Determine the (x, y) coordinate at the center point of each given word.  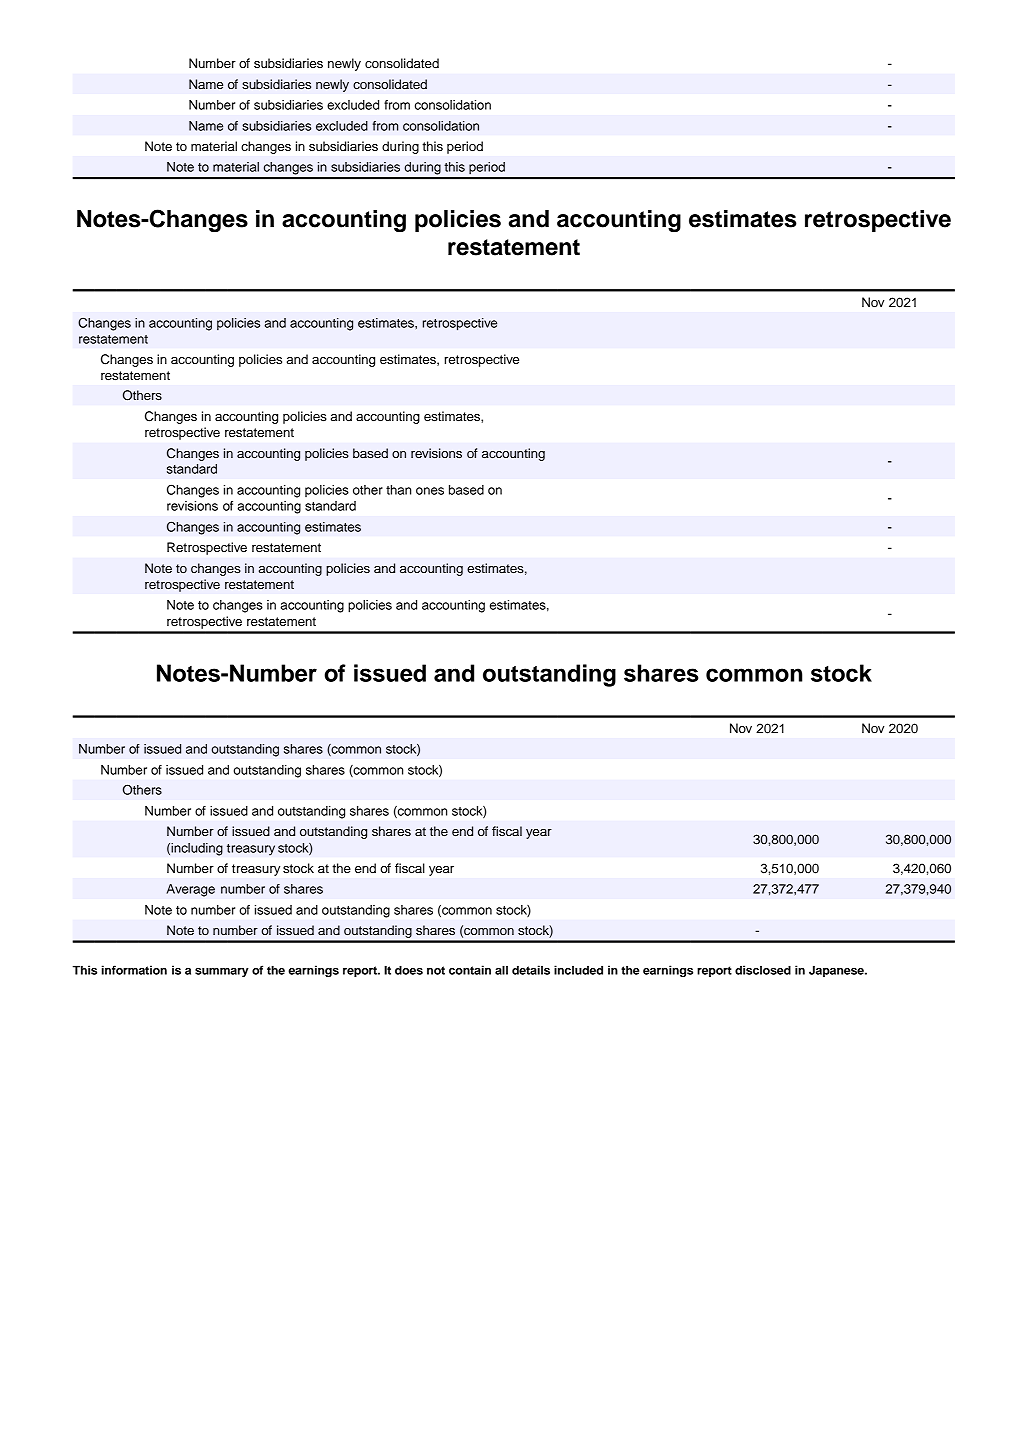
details (531, 970)
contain (470, 970)
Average (190, 890)
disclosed (763, 970)
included (578, 970)
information (134, 970)
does (409, 970)
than (398, 490)
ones (430, 491)
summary (222, 972)
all (501, 970)
